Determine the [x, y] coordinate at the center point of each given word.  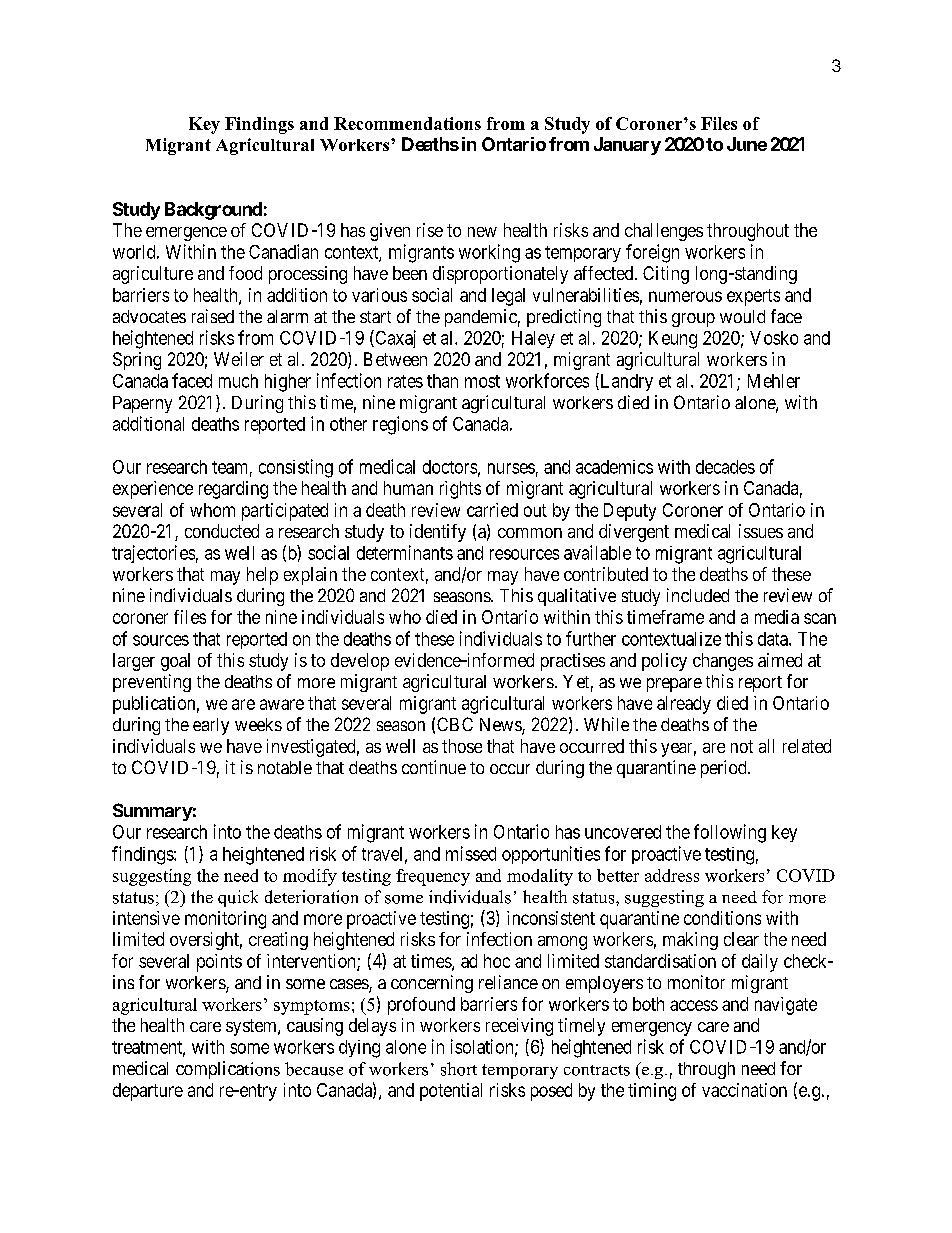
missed [471, 853]
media [777, 617]
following [730, 833]
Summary [153, 812]
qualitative [577, 597]
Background [213, 211]
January [627, 146]
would [742, 316]
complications [228, 1070]
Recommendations [407, 123]
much [238, 381]
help [262, 576]
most [482, 381]
